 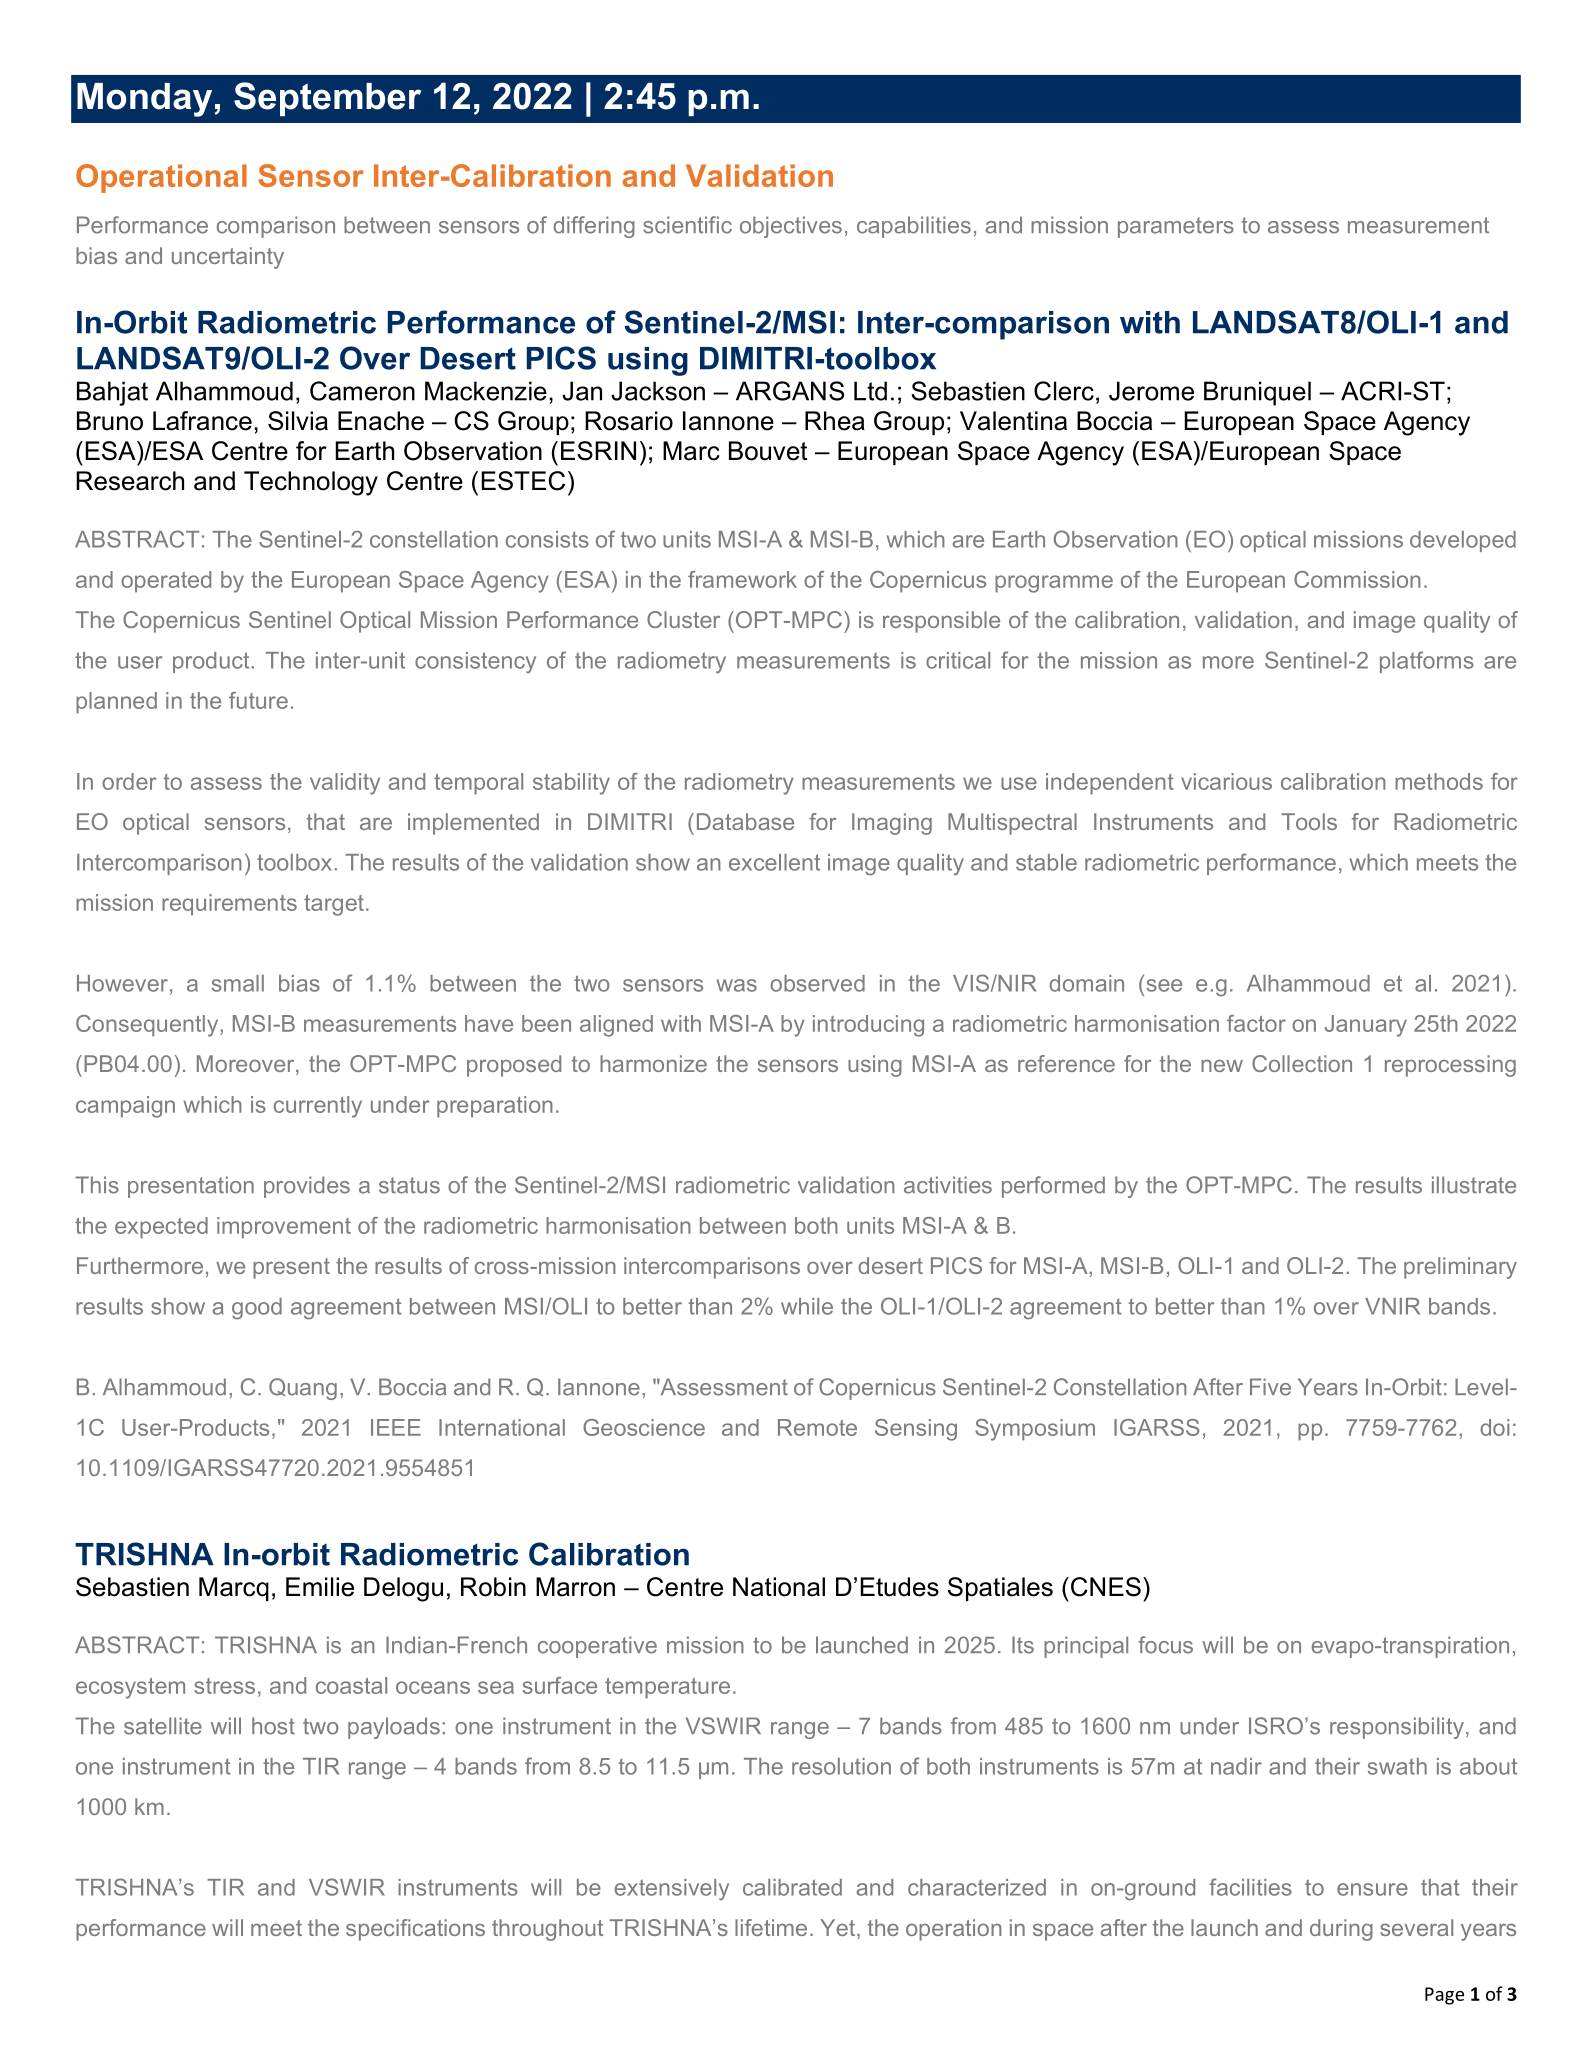 What do you see at coordinates (745, 821) in the screenshot?
I see `Database` at bounding box center [745, 821].
